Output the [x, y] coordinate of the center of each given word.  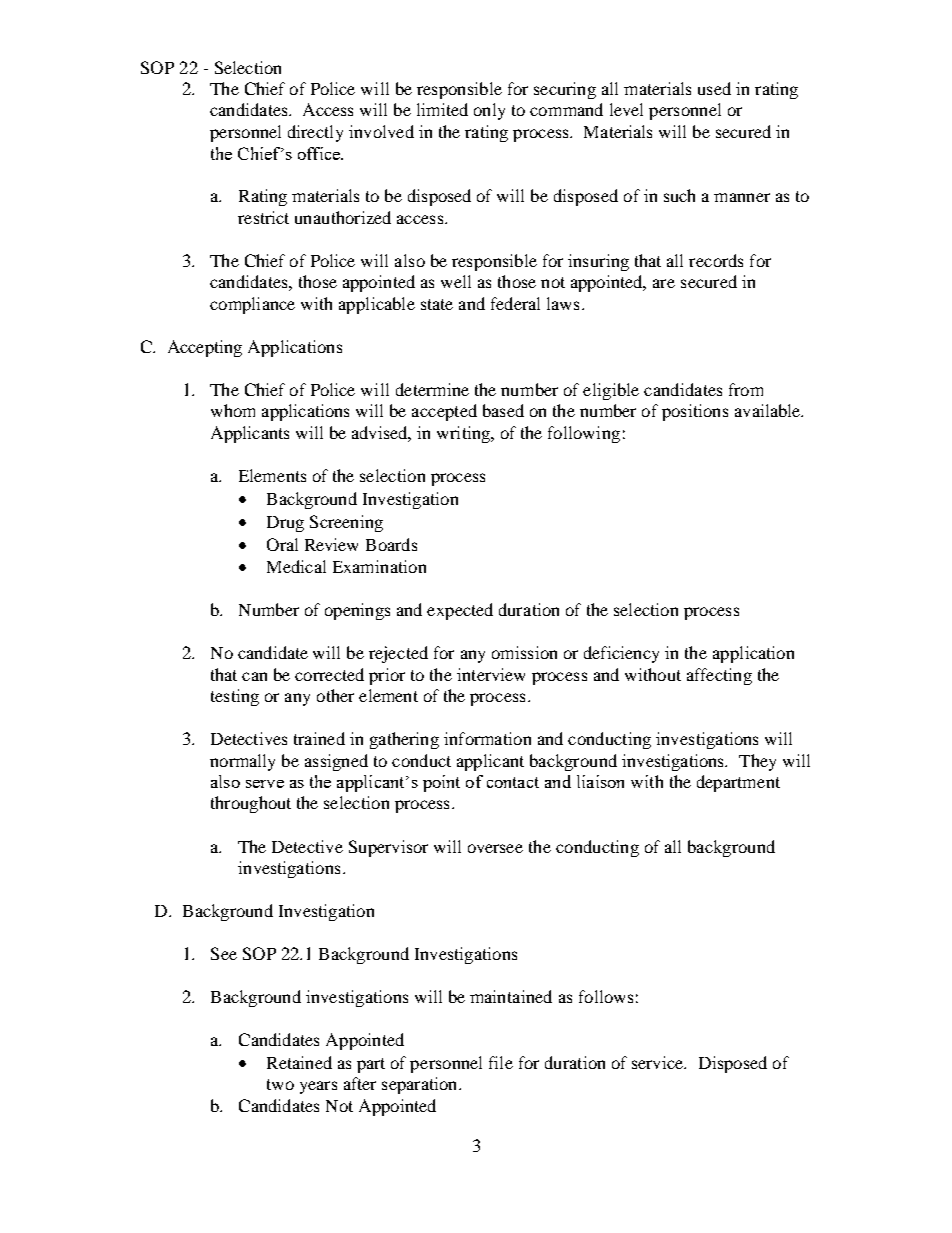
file [501, 1062]
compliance [252, 305]
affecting [719, 676]
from [746, 389]
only [489, 111]
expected [460, 611]
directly [315, 133]
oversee [495, 848]
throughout [251, 804]
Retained [299, 1062]
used [714, 88]
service [659, 1062]
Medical [296, 566]
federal [515, 303]
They [757, 762]
